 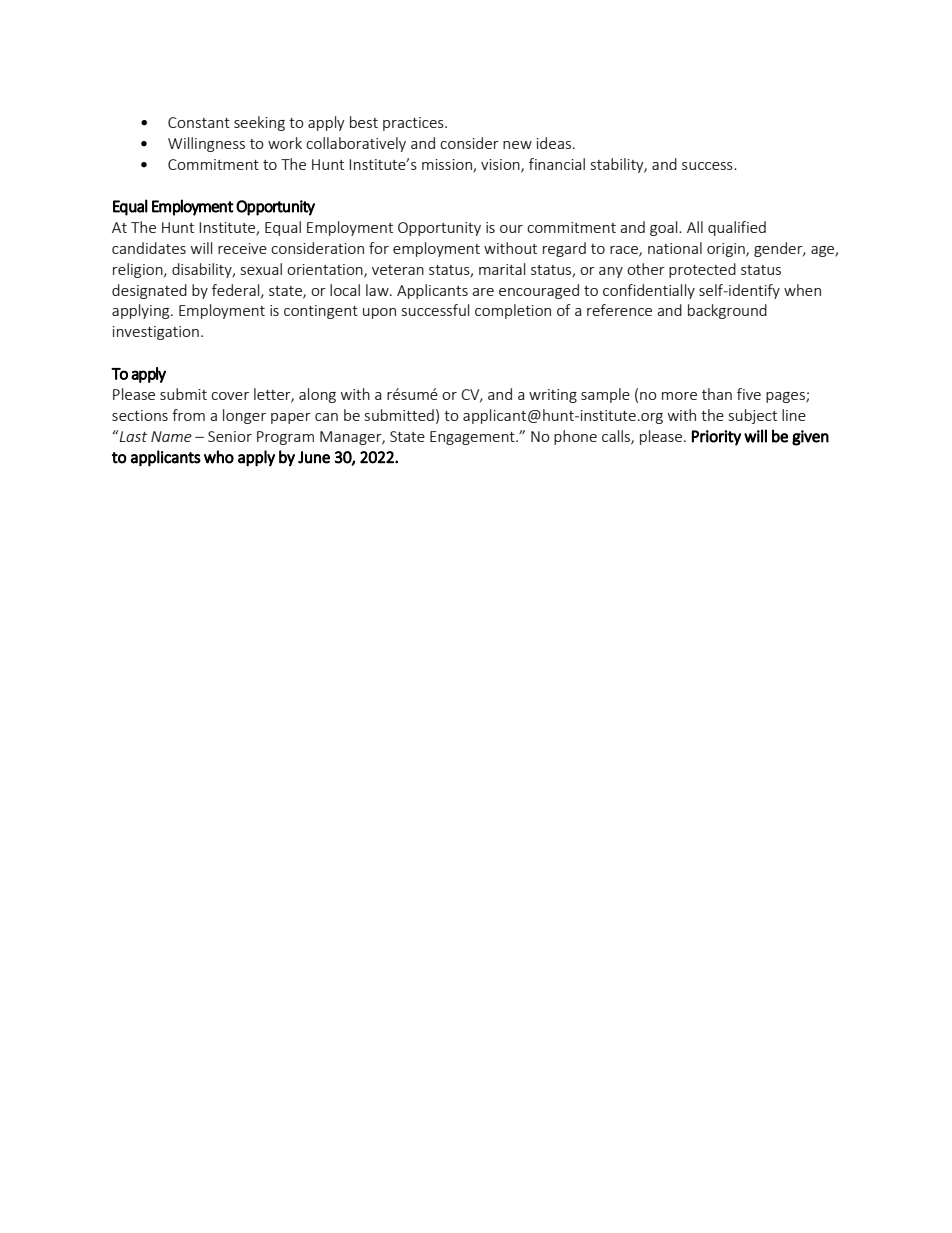 I want to click on federal, so click(x=237, y=291).
